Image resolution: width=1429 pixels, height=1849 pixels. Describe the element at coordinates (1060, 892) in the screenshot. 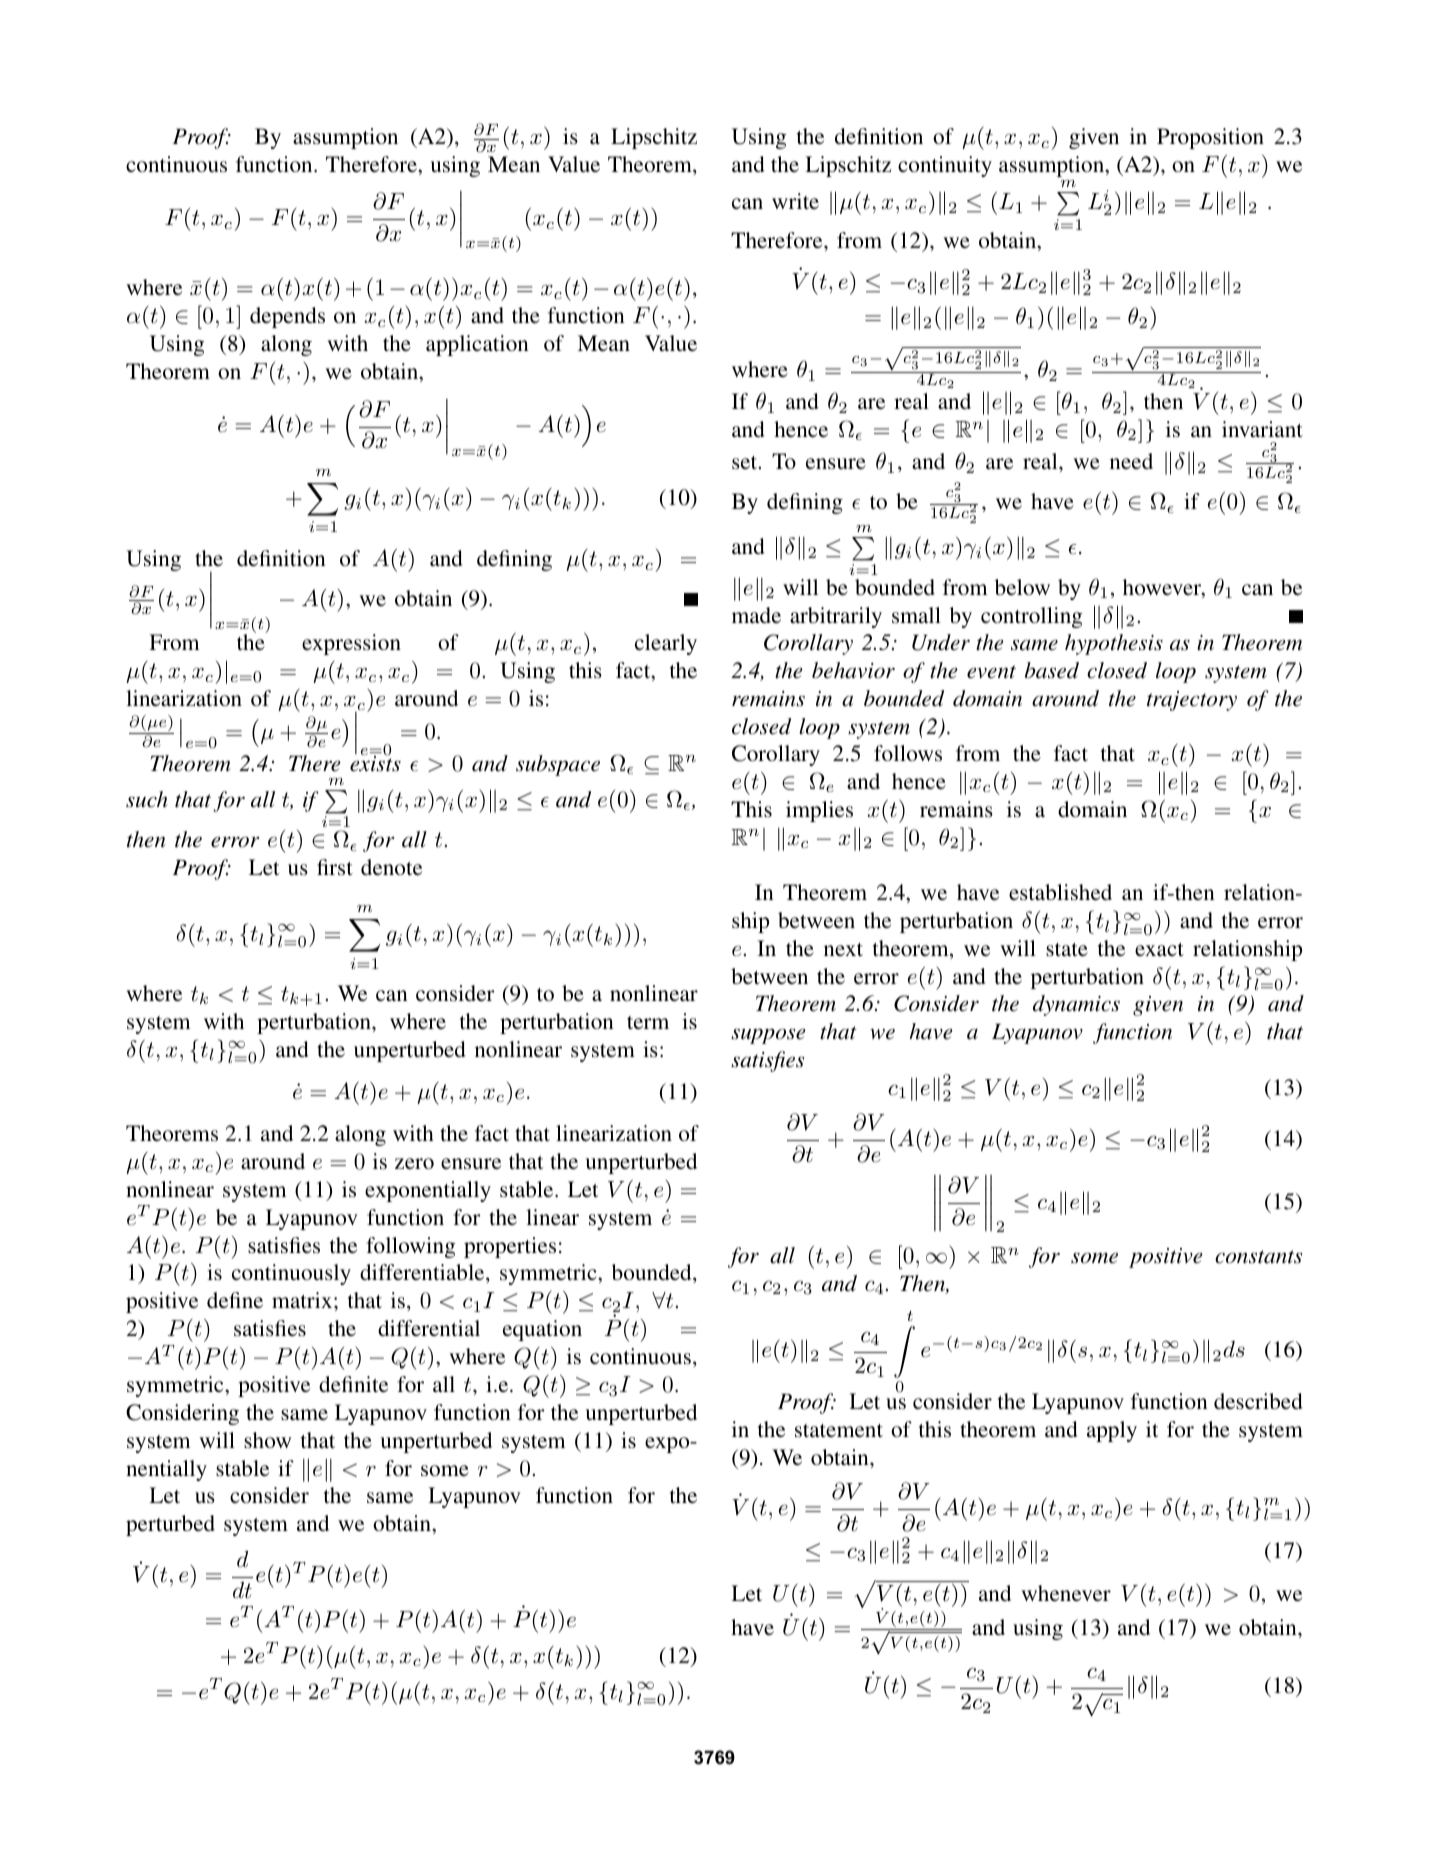

I see `established` at that location.
